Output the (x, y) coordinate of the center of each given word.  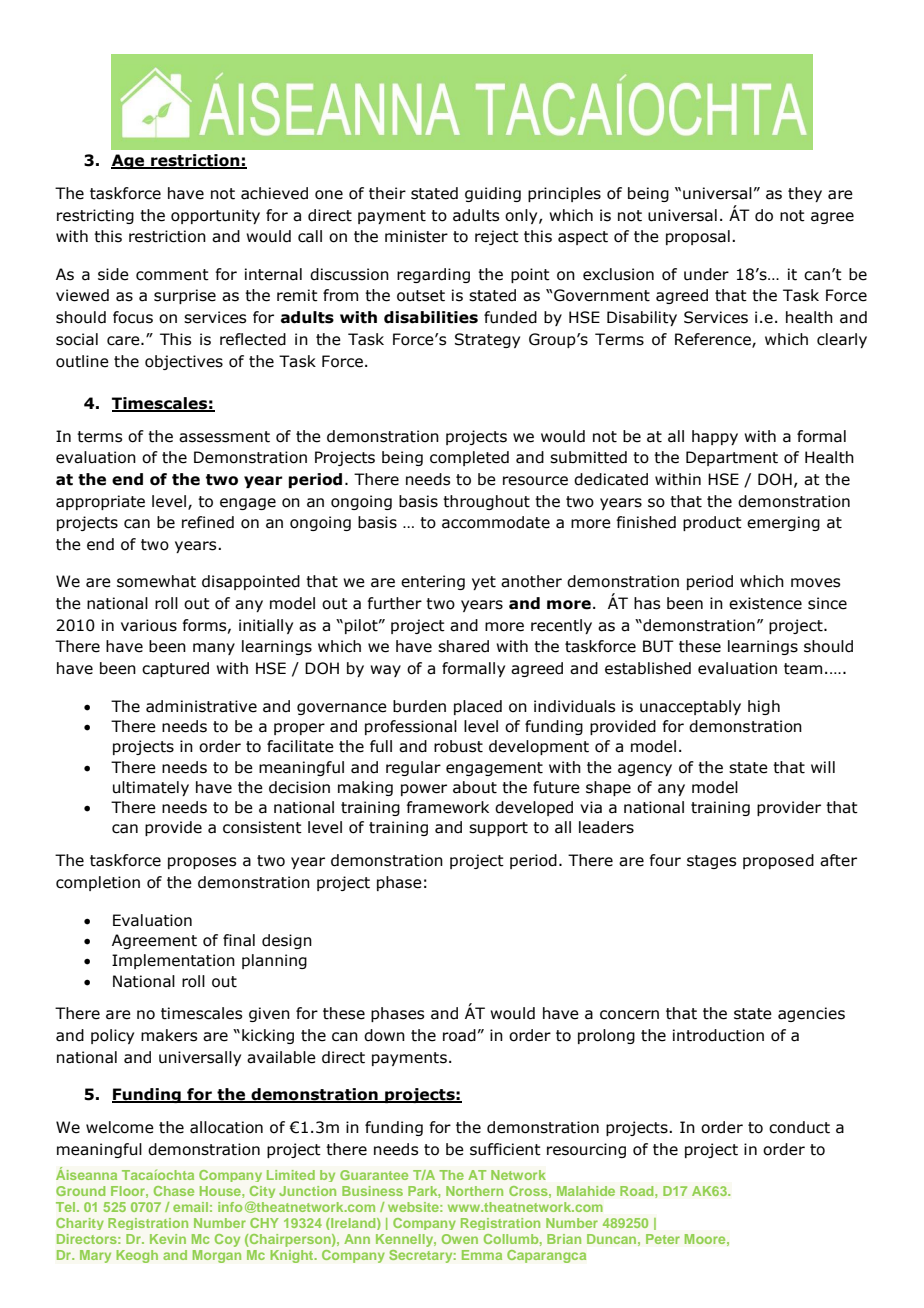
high (764, 707)
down (384, 1035)
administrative (201, 706)
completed (469, 458)
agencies (811, 1014)
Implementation (173, 961)
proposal (698, 237)
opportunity (215, 216)
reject (497, 237)
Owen (460, 1239)
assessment (224, 437)
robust (458, 746)
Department (732, 458)
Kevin (168, 1239)
